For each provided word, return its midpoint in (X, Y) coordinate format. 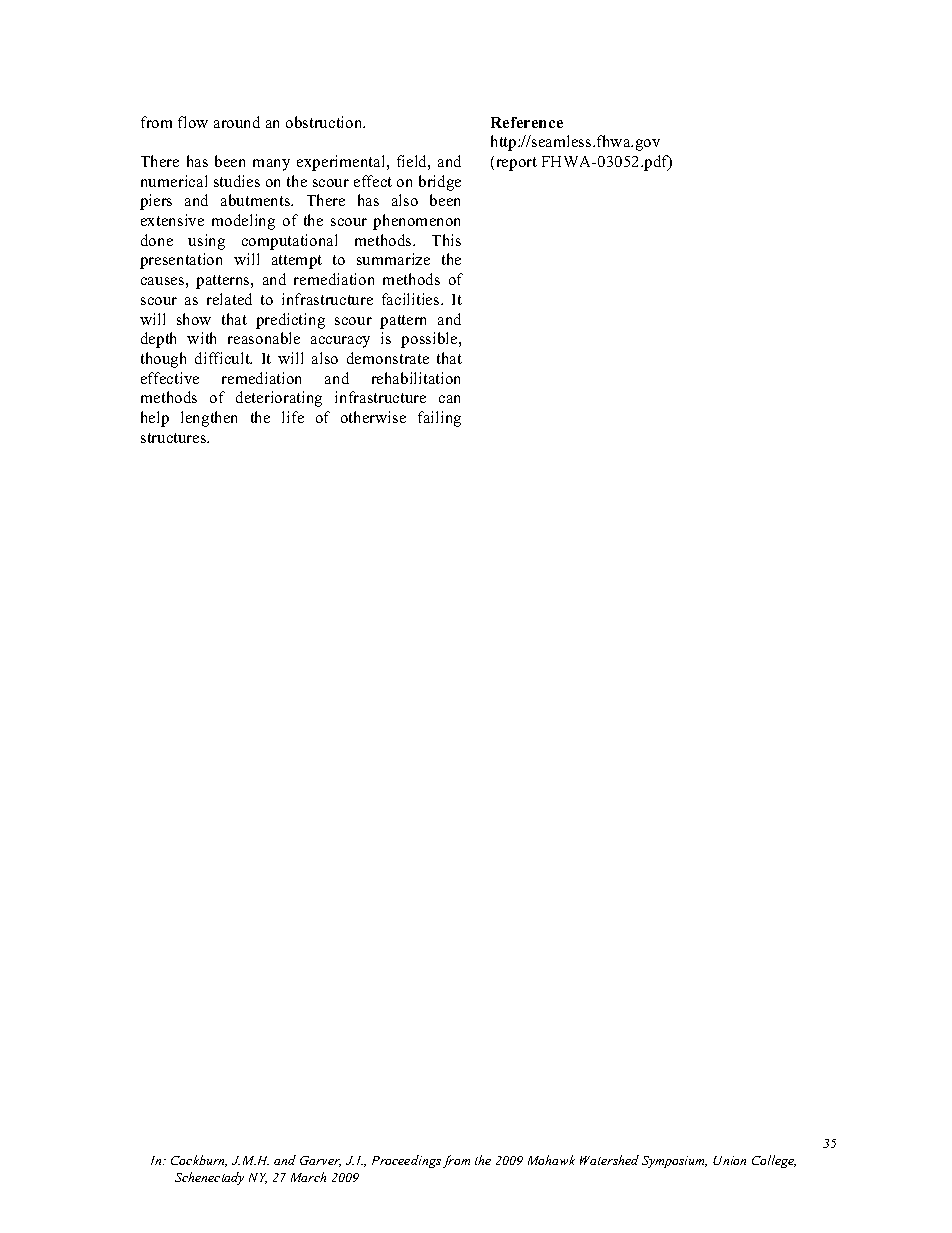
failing (439, 419)
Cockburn (199, 1161)
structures (175, 438)
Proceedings (406, 1161)
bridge (440, 183)
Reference (527, 122)
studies (237, 181)
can (449, 399)
